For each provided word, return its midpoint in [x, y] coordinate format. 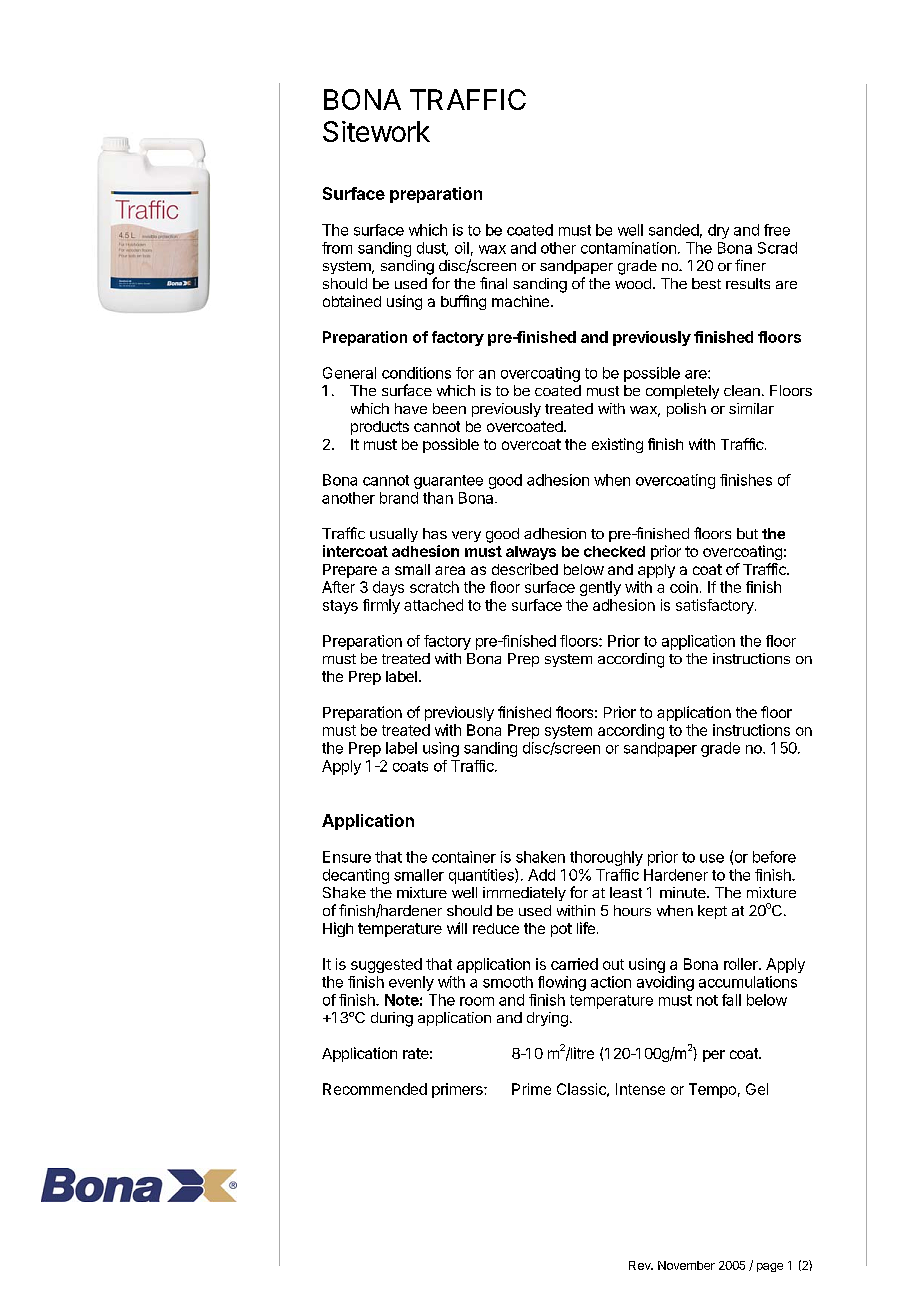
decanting [356, 876]
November [686, 1265]
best [706, 283]
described [525, 569]
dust [432, 249]
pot [561, 930]
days [388, 588]
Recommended [375, 1089]
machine [522, 301]
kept [712, 912]
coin [684, 587]
